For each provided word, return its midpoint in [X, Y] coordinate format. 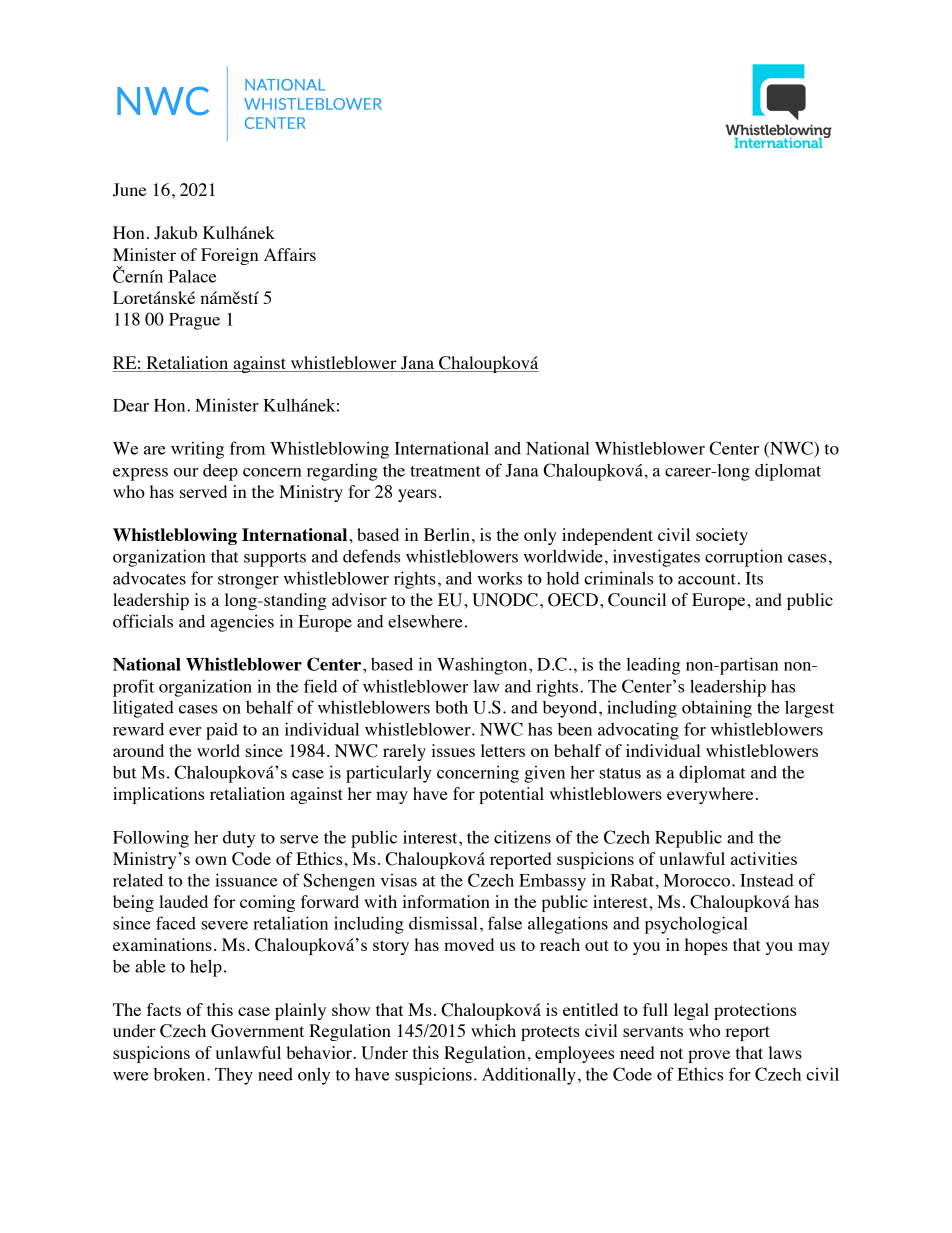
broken [181, 1074]
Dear [131, 405]
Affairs [290, 254]
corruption [744, 558]
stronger [248, 581]
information [446, 901]
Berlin [447, 534]
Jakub [175, 233]
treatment [445, 471]
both [451, 707]
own [211, 860]
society [722, 536]
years [417, 495]
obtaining [717, 709]
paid [222, 731]
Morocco [698, 880]
